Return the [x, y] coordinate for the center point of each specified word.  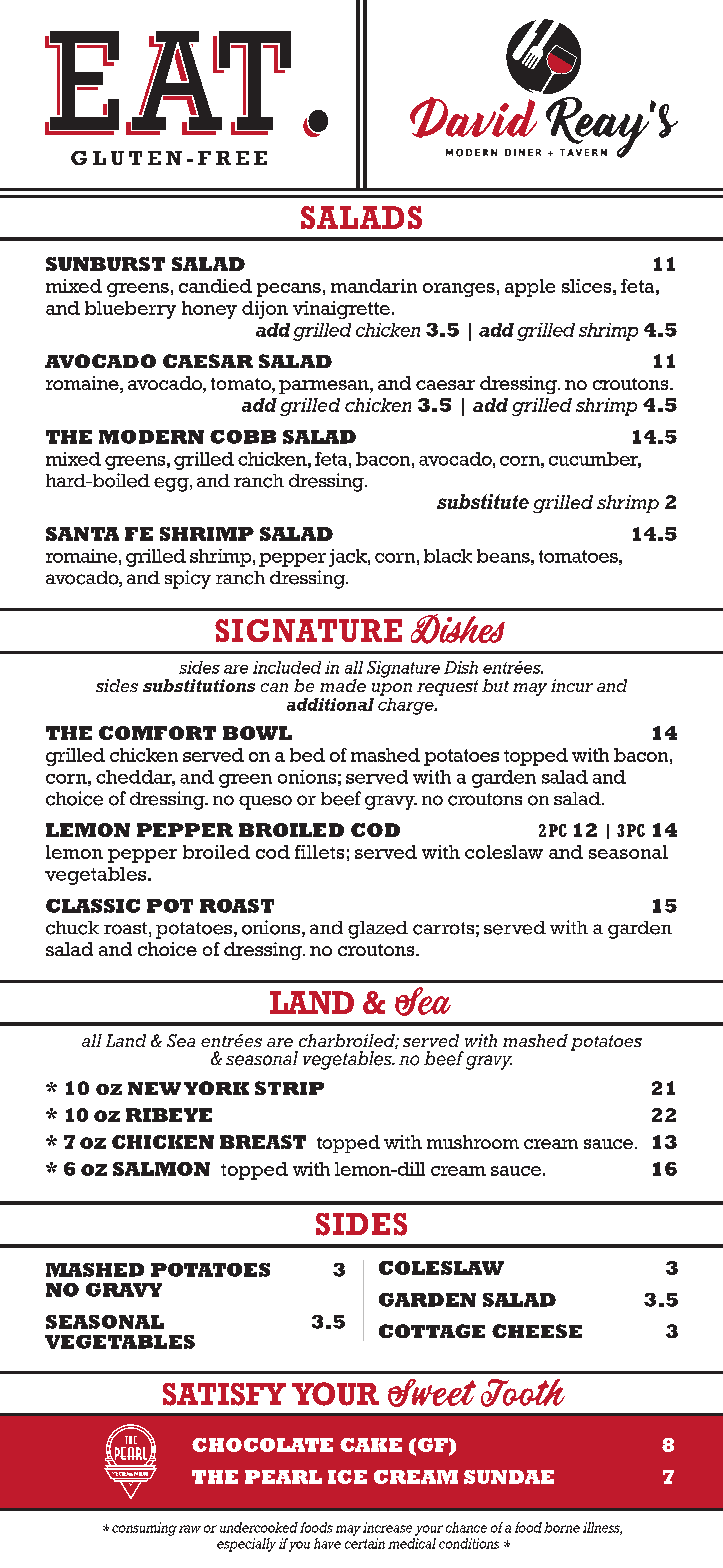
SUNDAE [509, 1477]
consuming [144, 1529]
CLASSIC [93, 906]
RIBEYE [169, 1115]
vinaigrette [341, 310]
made [343, 685]
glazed [378, 930]
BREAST [263, 1142]
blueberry [130, 310]
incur [572, 685]
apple [530, 288]
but [495, 685]
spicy [188, 579]
